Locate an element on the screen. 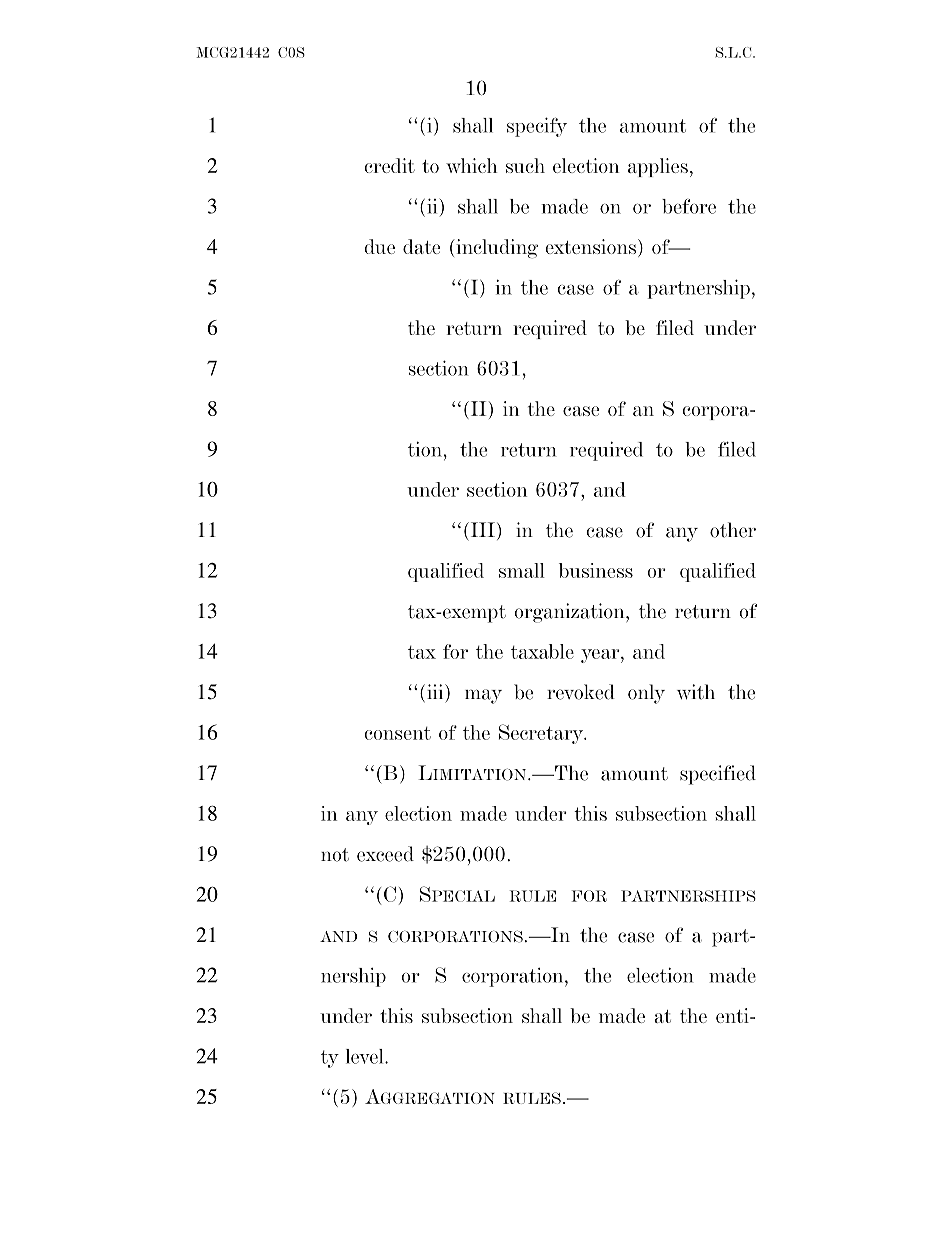 The width and height of the screenshot is (952, 1233). consent is located at coordinates (397, 733).
